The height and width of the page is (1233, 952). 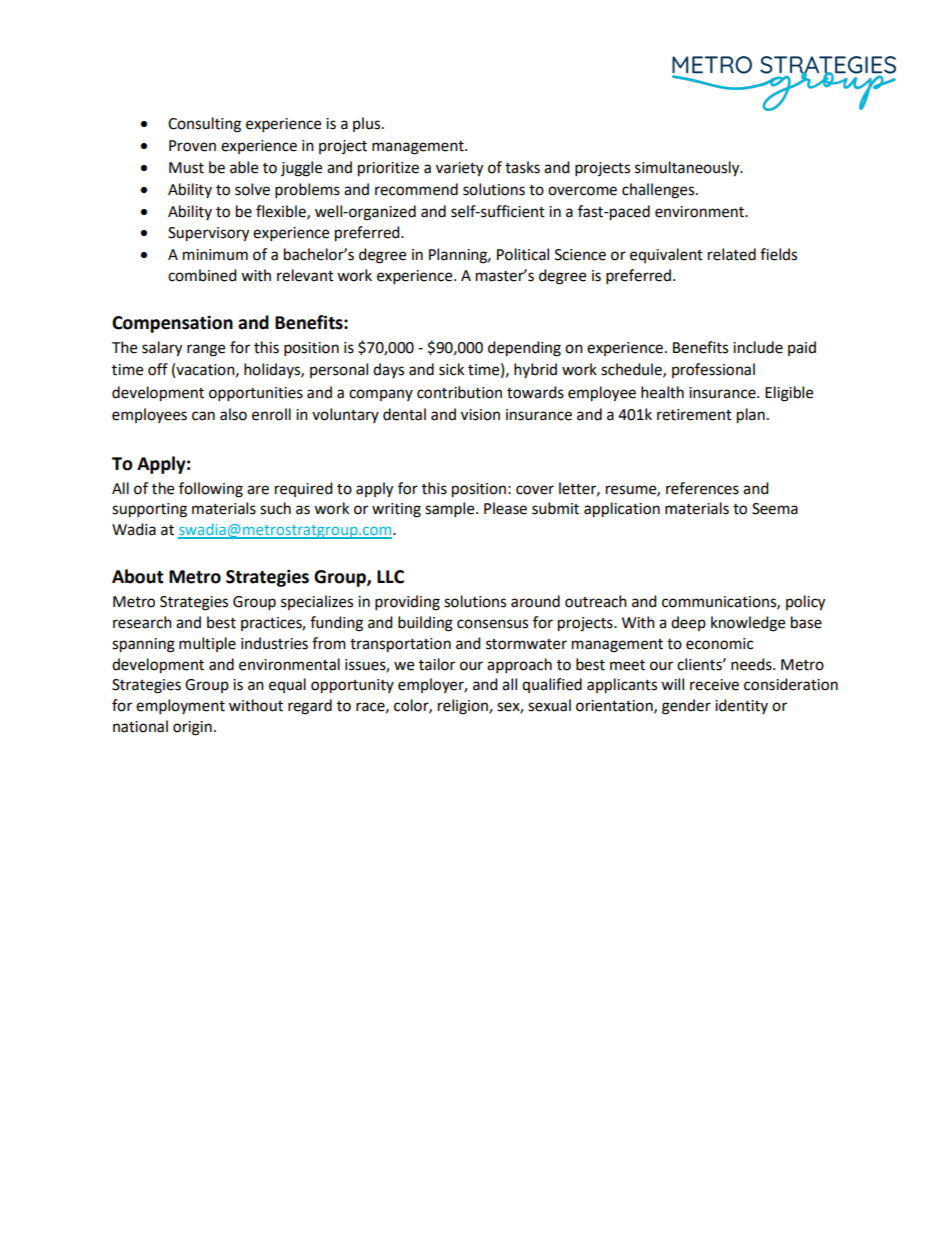 What do you see at coordinates (459, 169) in the page?
I see `variety` at bounding box center [459, 169].
